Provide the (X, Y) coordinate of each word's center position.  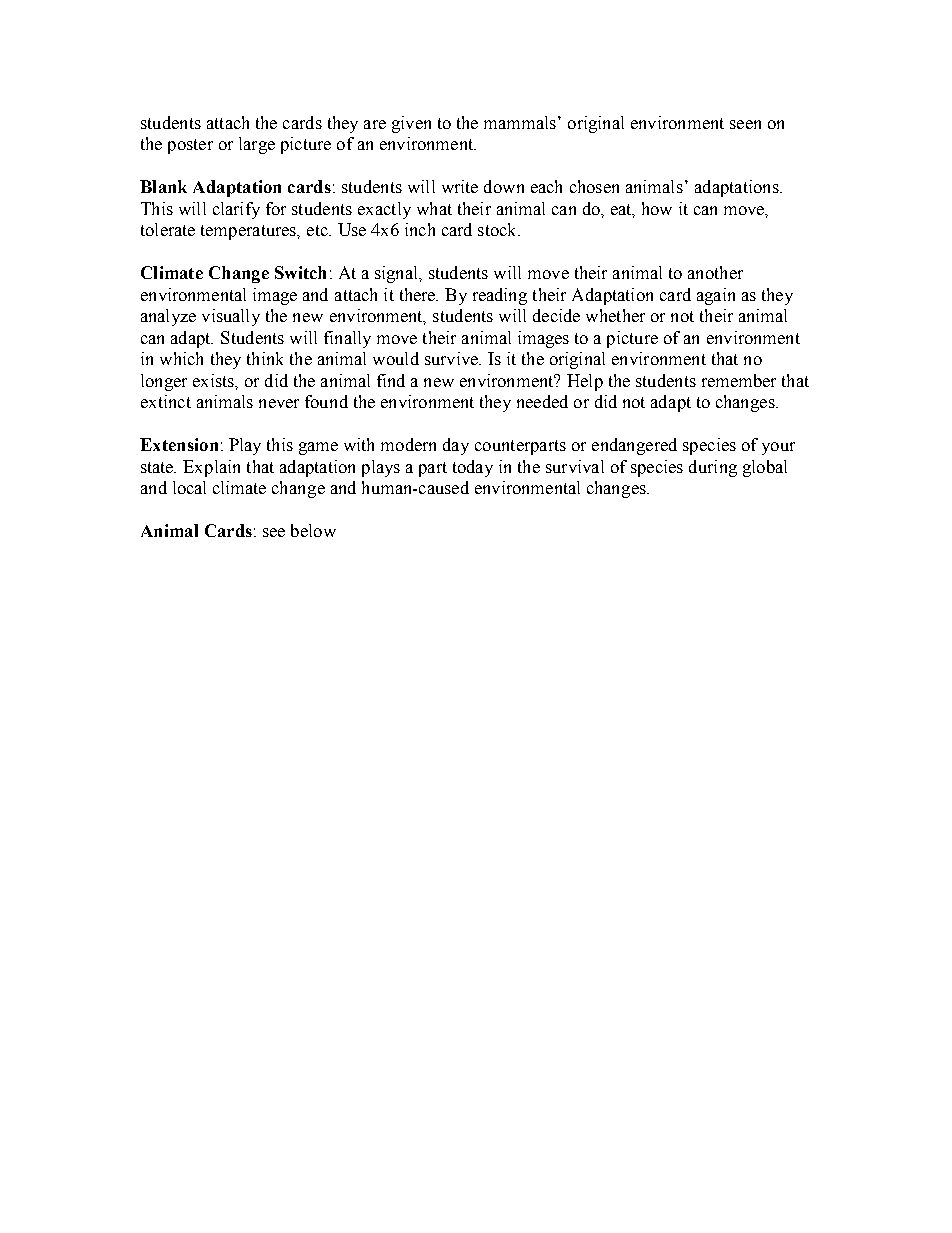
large (257, 145)
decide (556, 315)
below (313, 530)
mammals (520, 122)
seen (745, 124)
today (473, 468)
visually (231, 317)
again (716, 296)
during (713, 468)
